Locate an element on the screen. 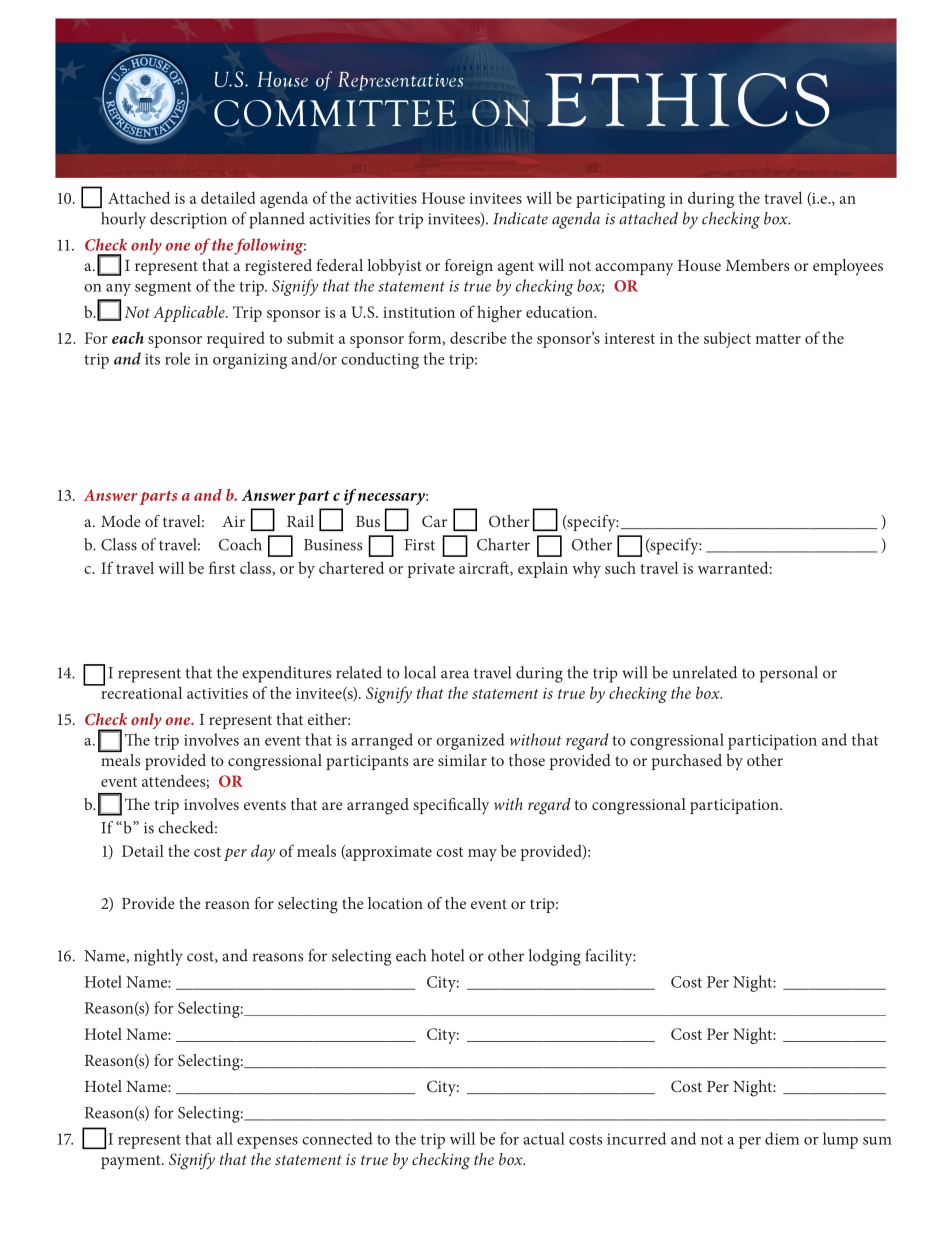 The height and width of the screenshot is (1233, 952). Rail is located at coordinates (300, 521).
